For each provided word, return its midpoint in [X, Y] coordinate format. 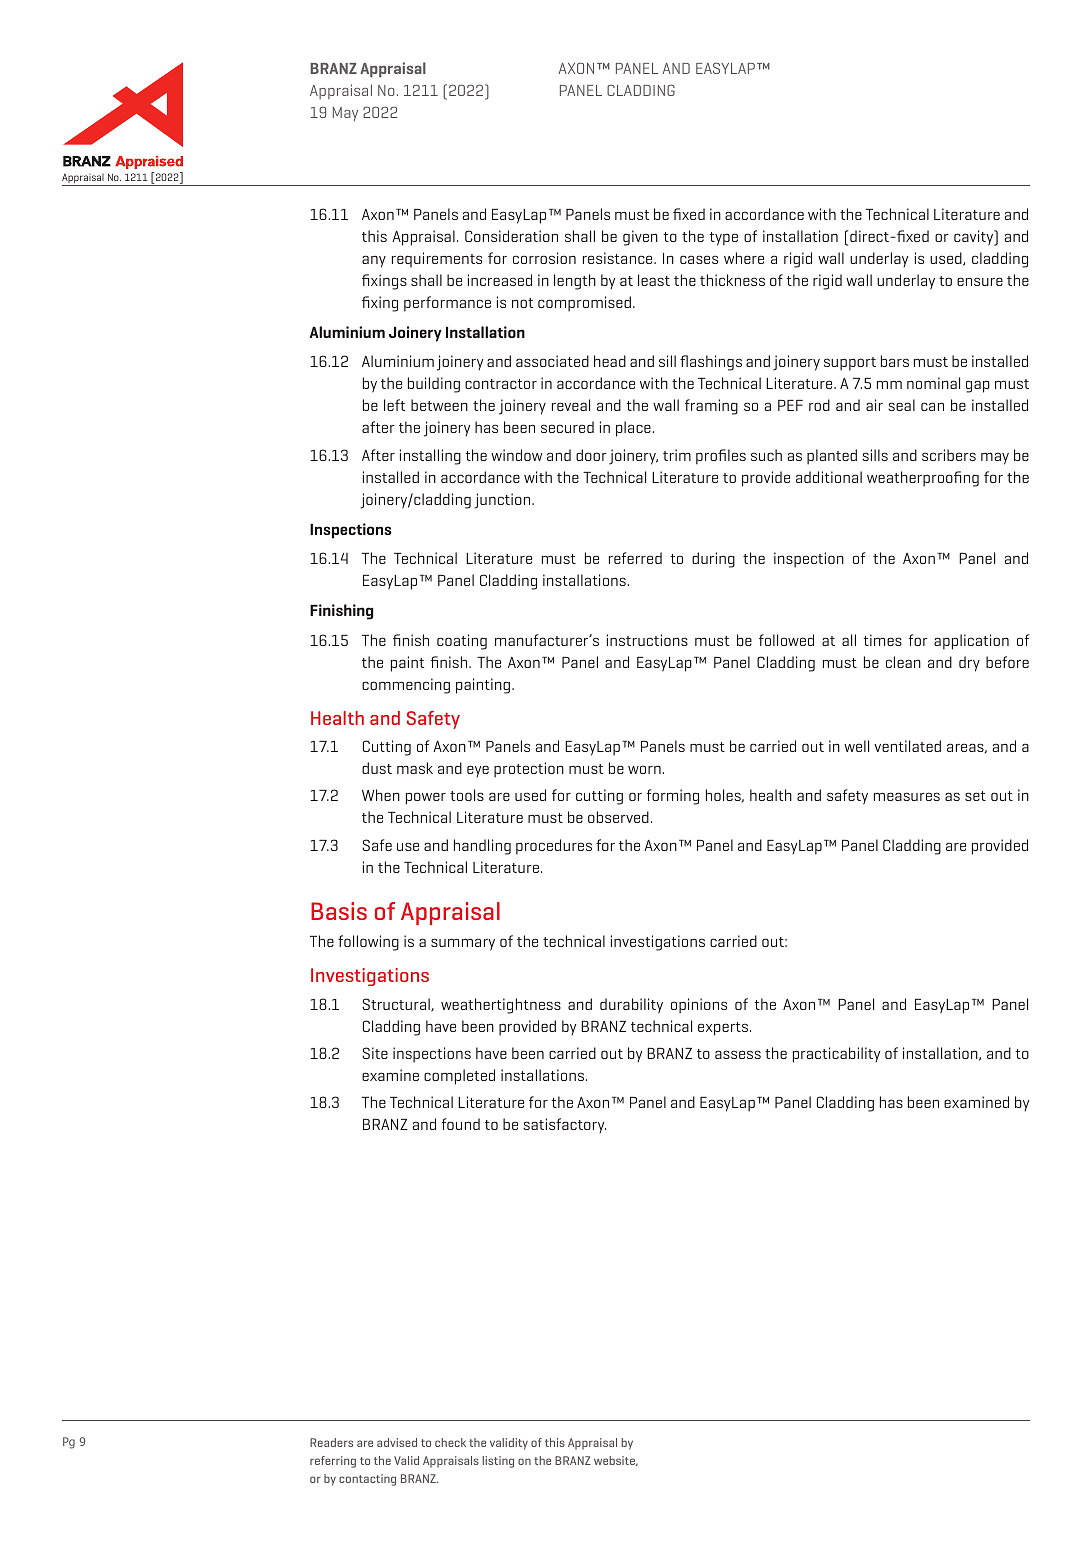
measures [907, 796]
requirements [437, 259]
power [426, 798]
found [461, 1124]
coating [462, 642]
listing [498, 1462]
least [654, 280]
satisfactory [564, 1125]
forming [673, 797]
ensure [980, 281]
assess [738, 1054]
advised [397, 1442]
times [882, 640]
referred [635, 558]
